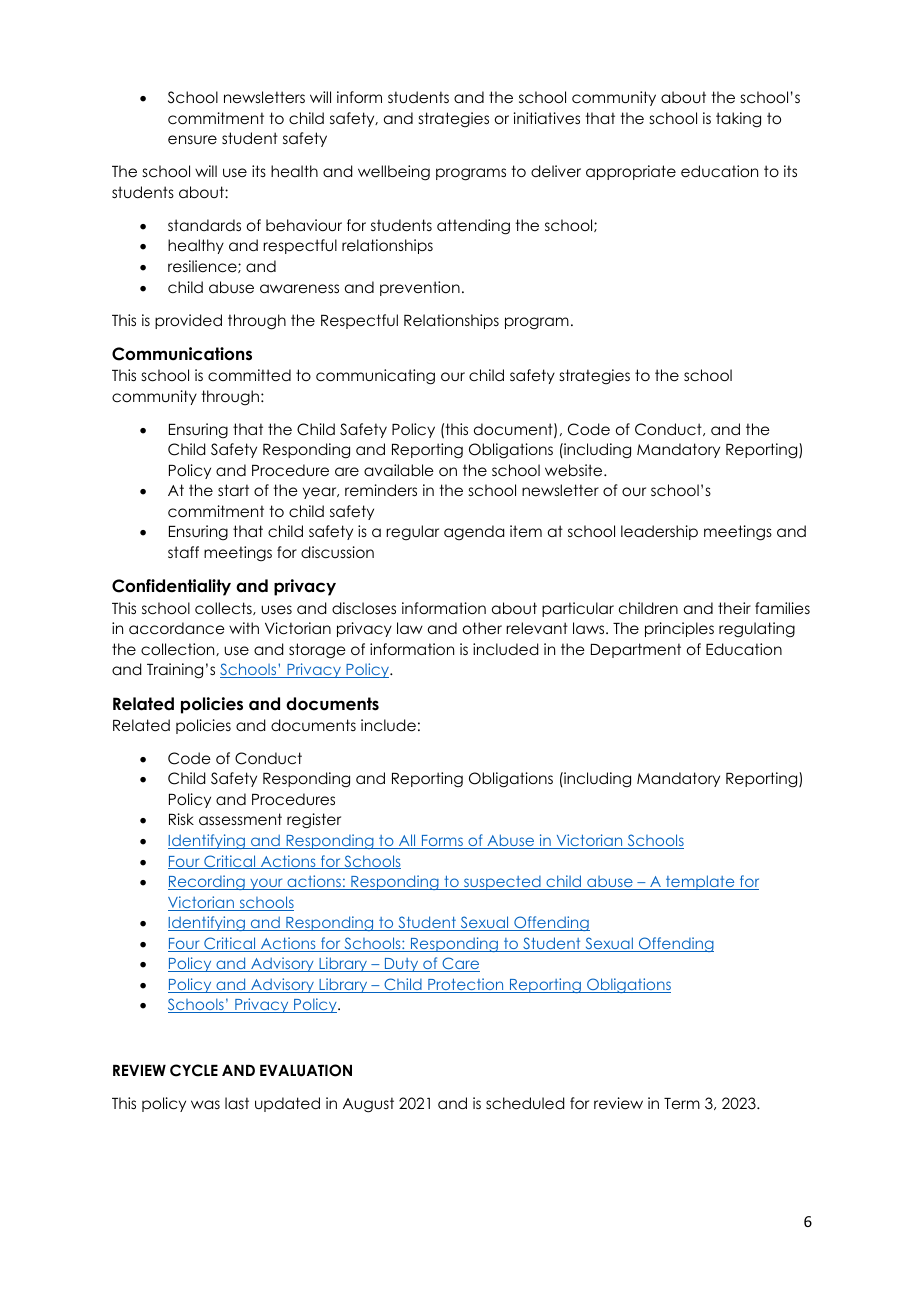  I want to click on ensure, so click(192, 140).
